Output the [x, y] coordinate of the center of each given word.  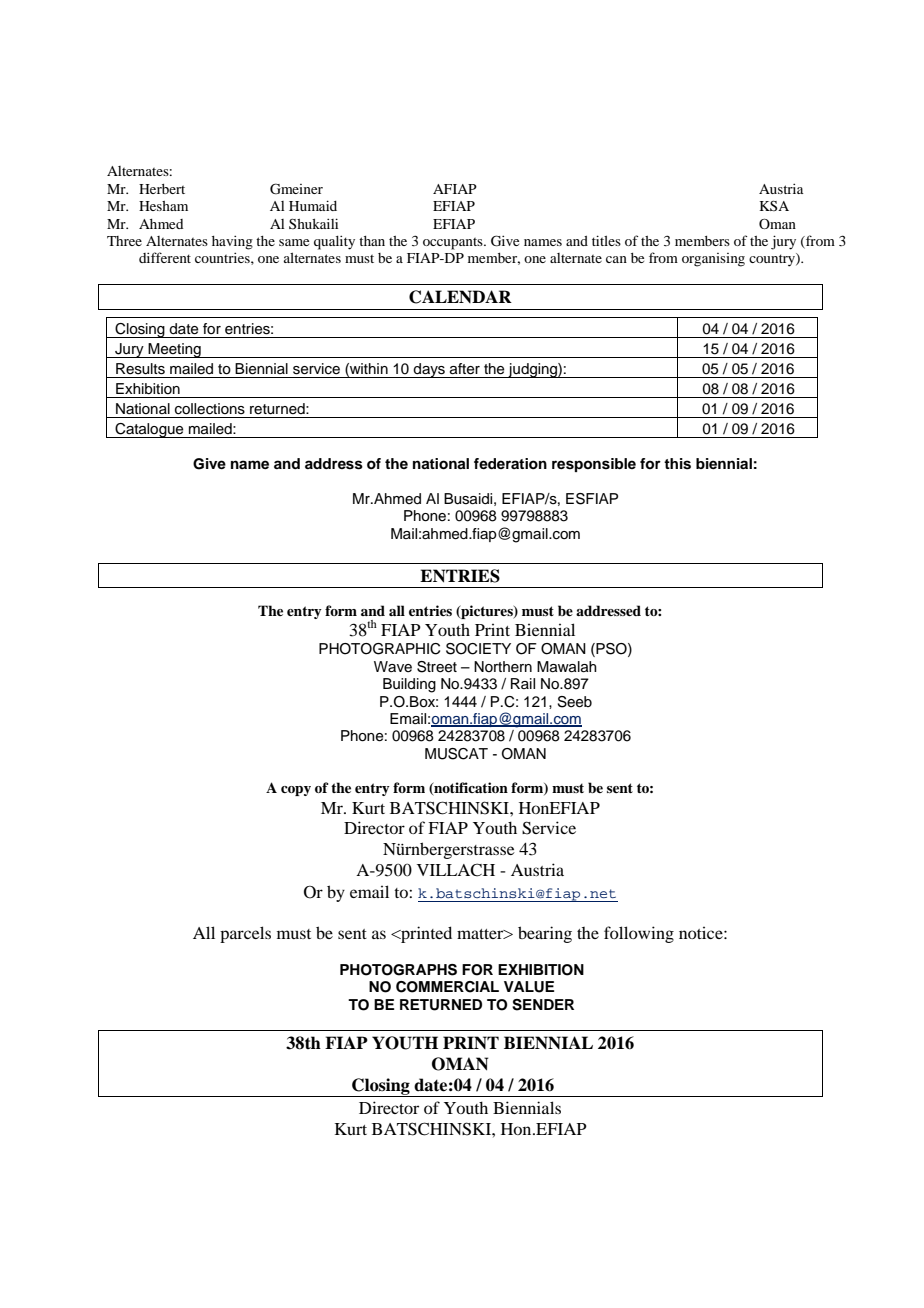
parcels [245, 934]
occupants [454, 244]
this [677, 464]
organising [713, 260]
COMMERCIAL [447, 987]
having [232, 242]
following [639, 934]
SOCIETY [478, 649]
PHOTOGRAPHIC [379, 649]
